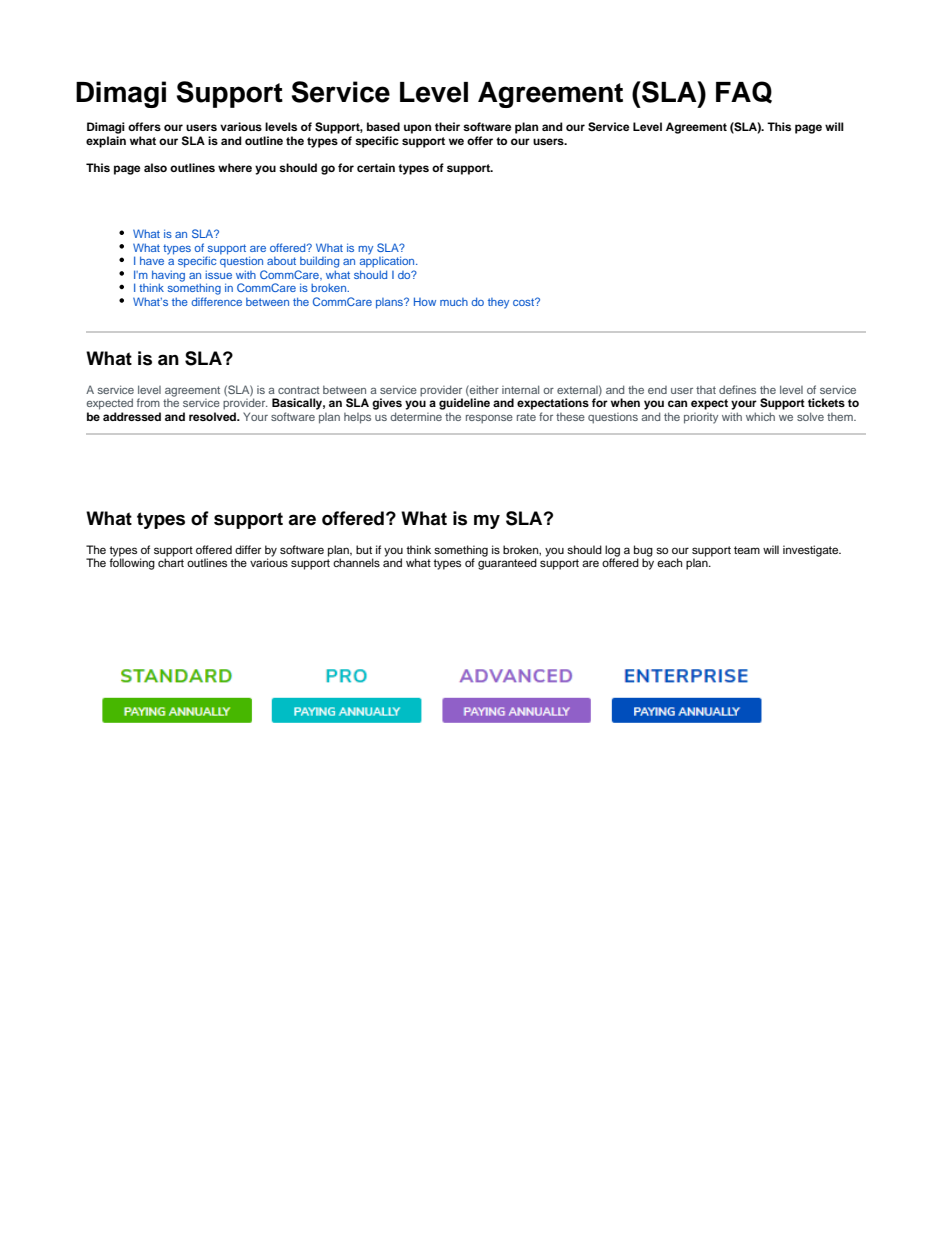 This screenshot has height=1233, width=952. Describe the element at coordinates (489, 419) in the screenshot. I see `response` at that location.
